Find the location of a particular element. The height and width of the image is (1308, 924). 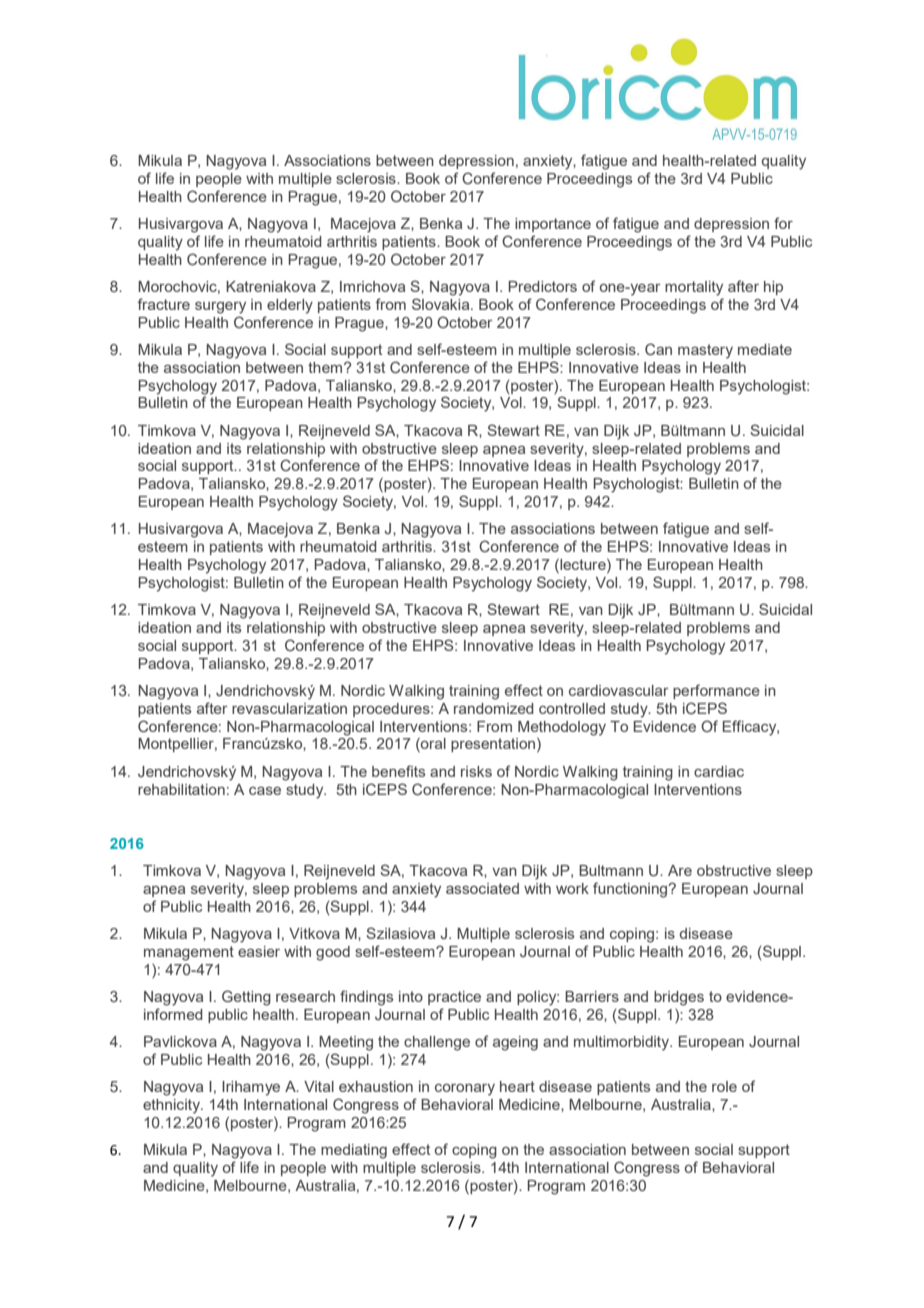

ethnicity is located at coordinates (173, 1106).
